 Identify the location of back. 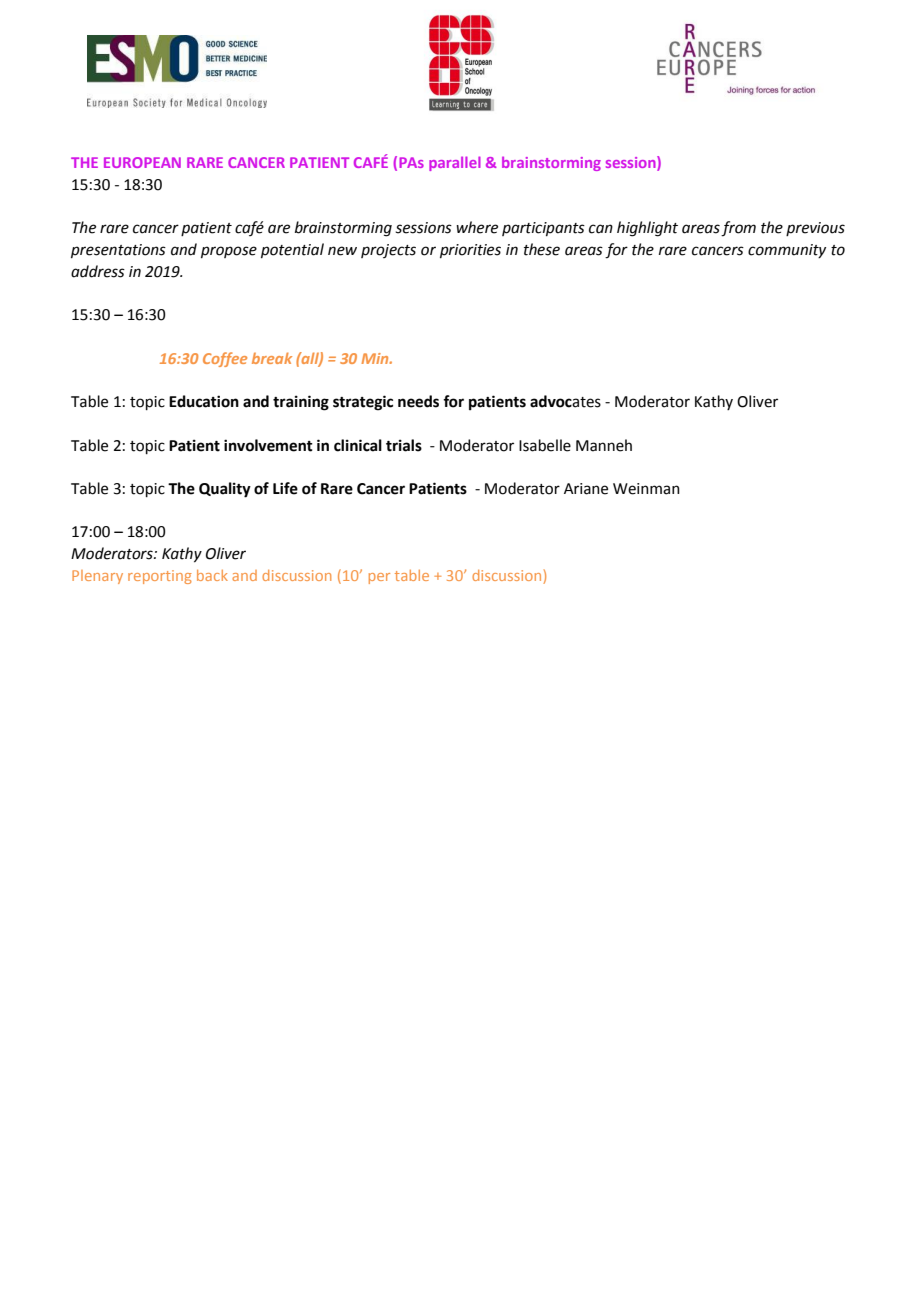
(212, 575).
